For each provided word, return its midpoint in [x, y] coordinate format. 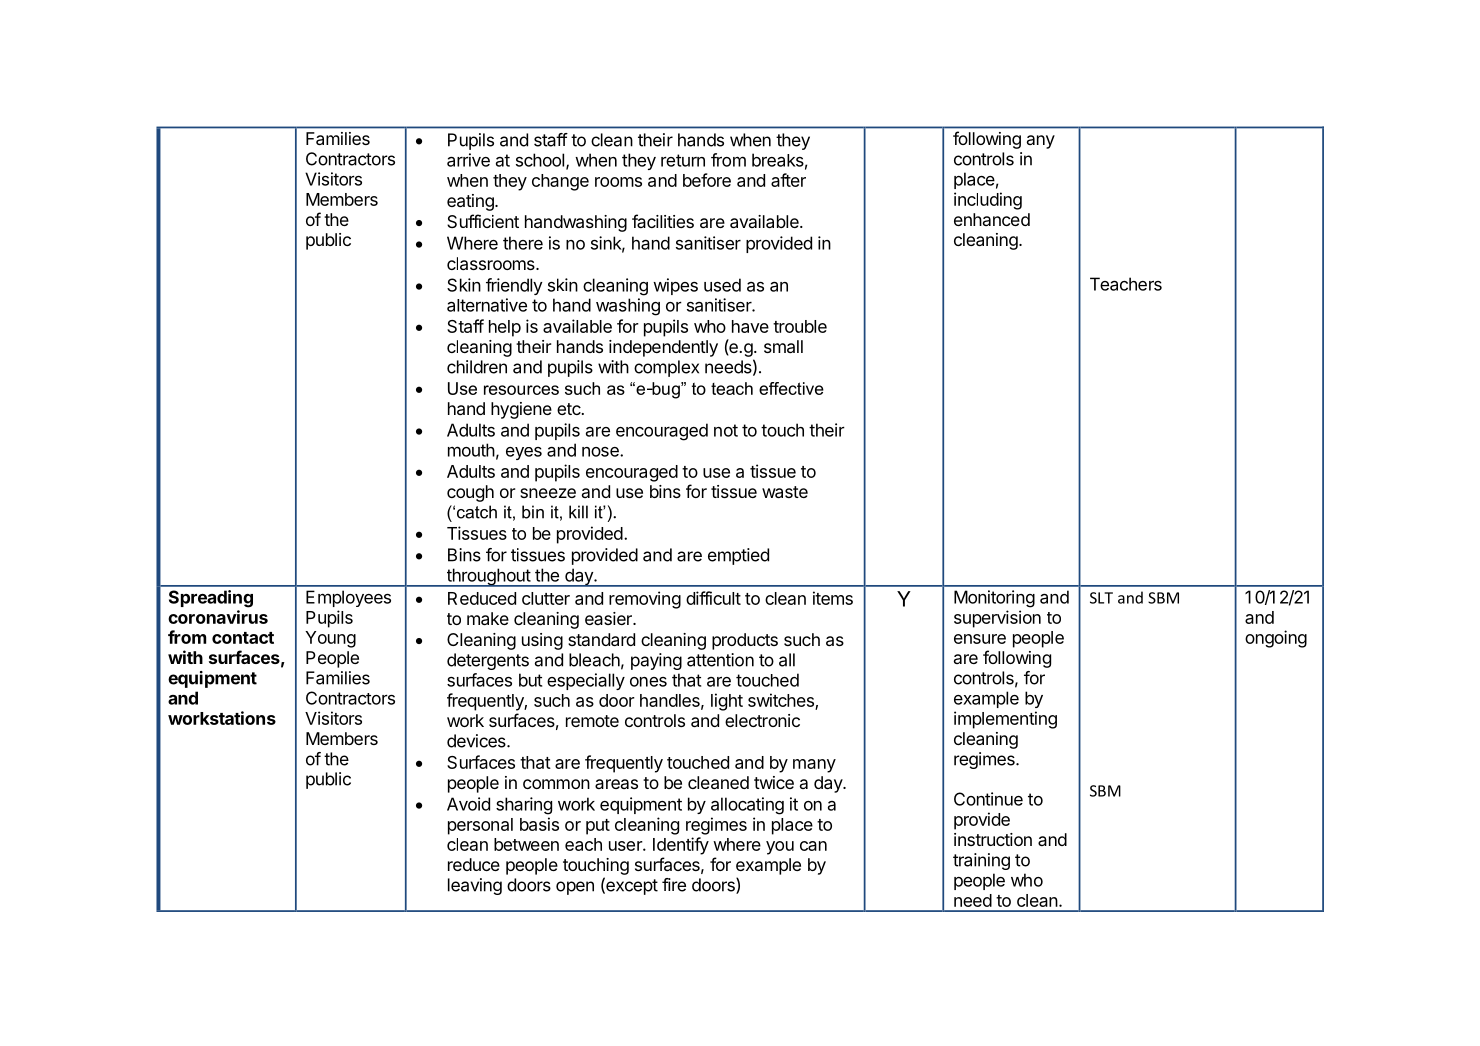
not [726, 430]
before [707, 180]
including [988, 201]
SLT [1101, 598]
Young [330, 639]
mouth [471, 450]
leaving [475, 886]
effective [791, 388]
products [745, 641]
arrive [468, 160]
